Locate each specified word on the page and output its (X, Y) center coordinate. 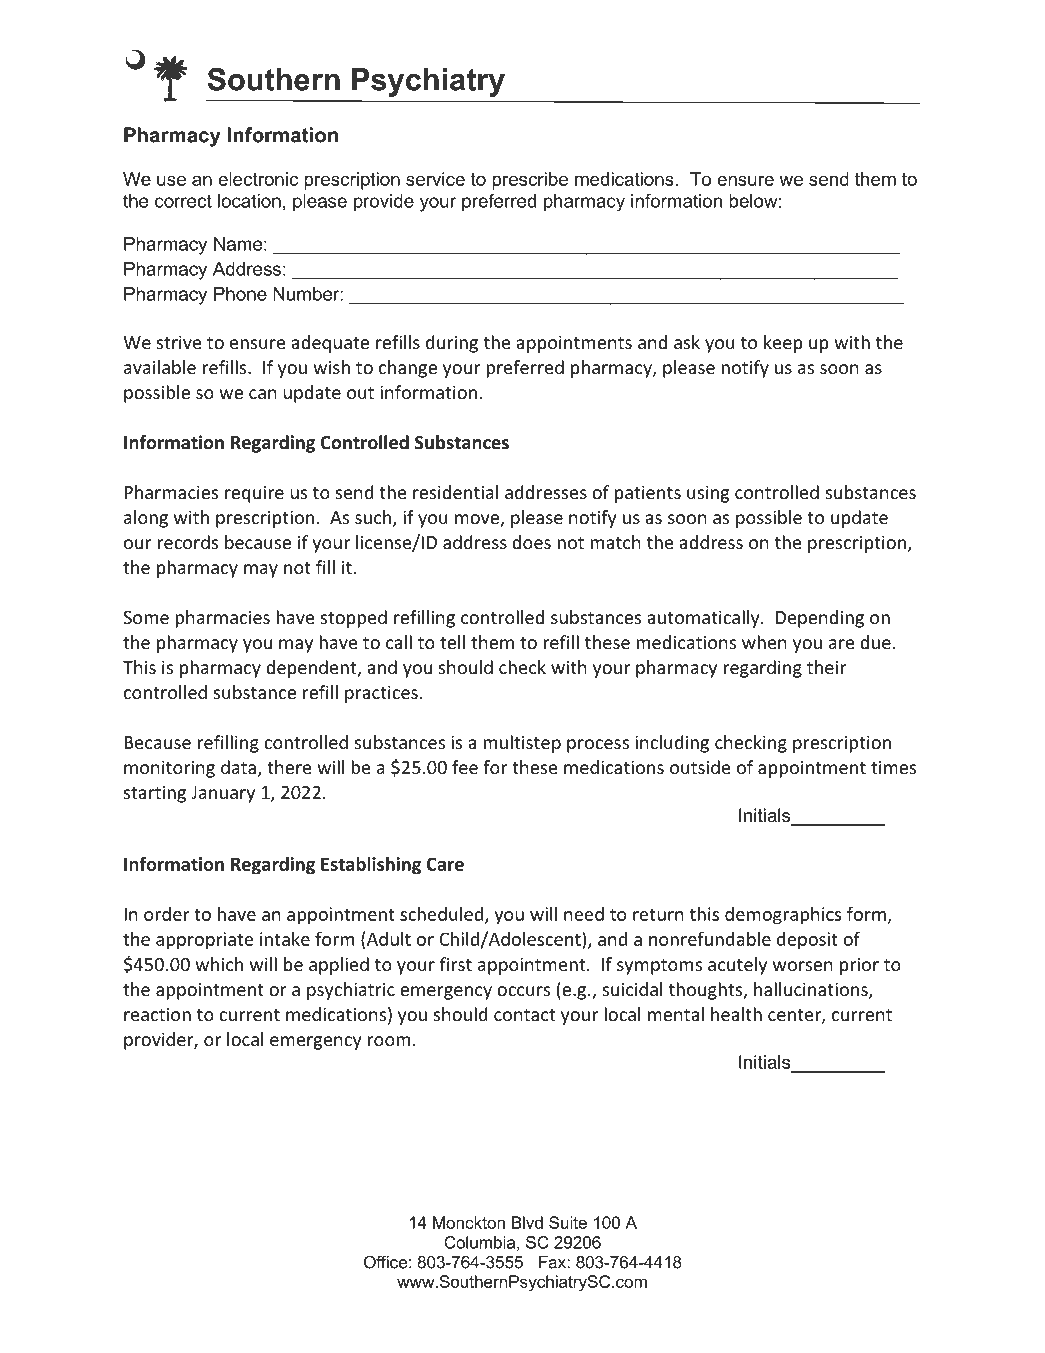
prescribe (530, 181)
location (249, 201)
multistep (522, 744)
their (826, 667)
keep (783, 344)
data (238, 767)
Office (385, 1262)
